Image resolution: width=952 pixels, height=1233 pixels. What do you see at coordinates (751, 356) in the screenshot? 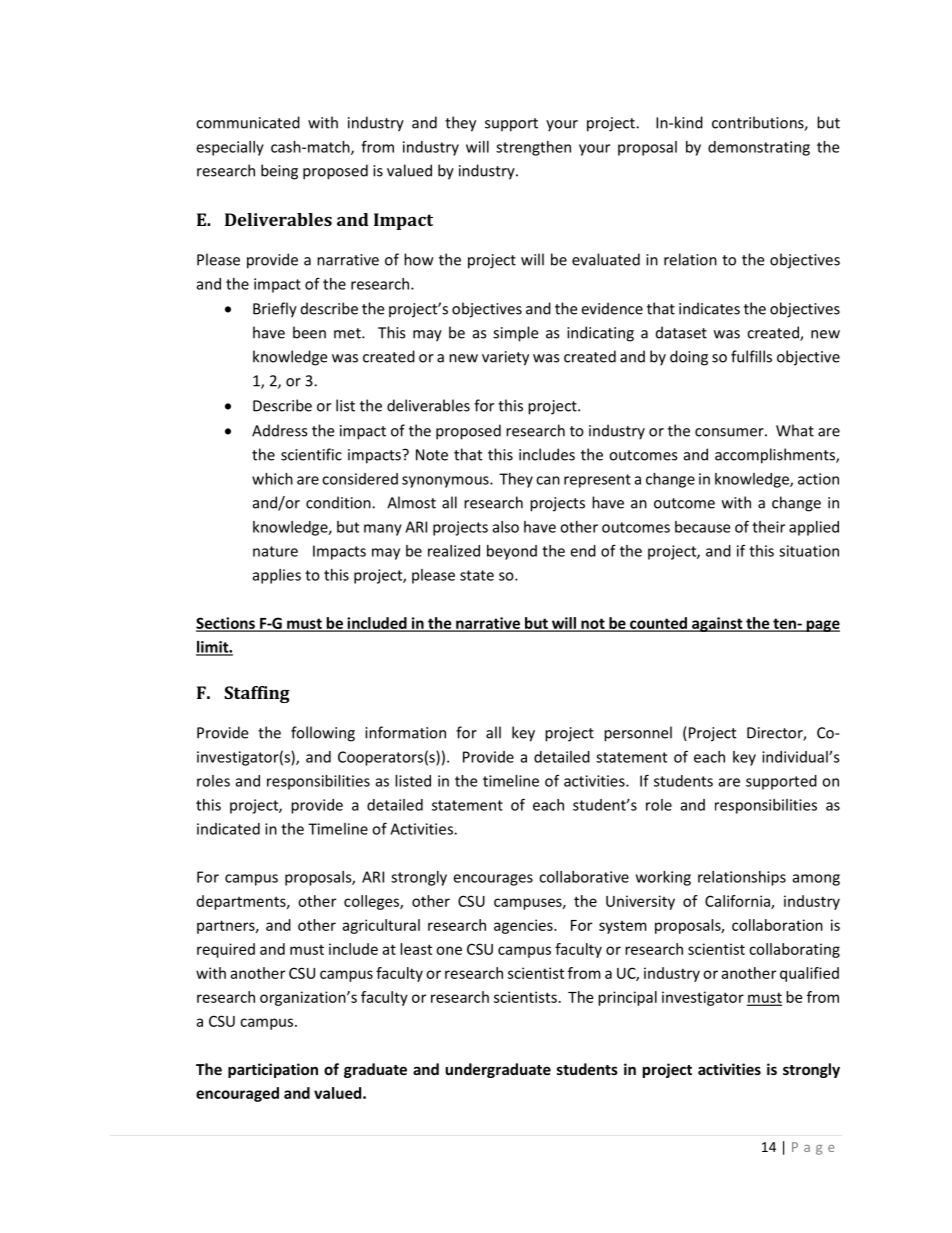
I see `fulfills` at bounding box center [751, 356].
